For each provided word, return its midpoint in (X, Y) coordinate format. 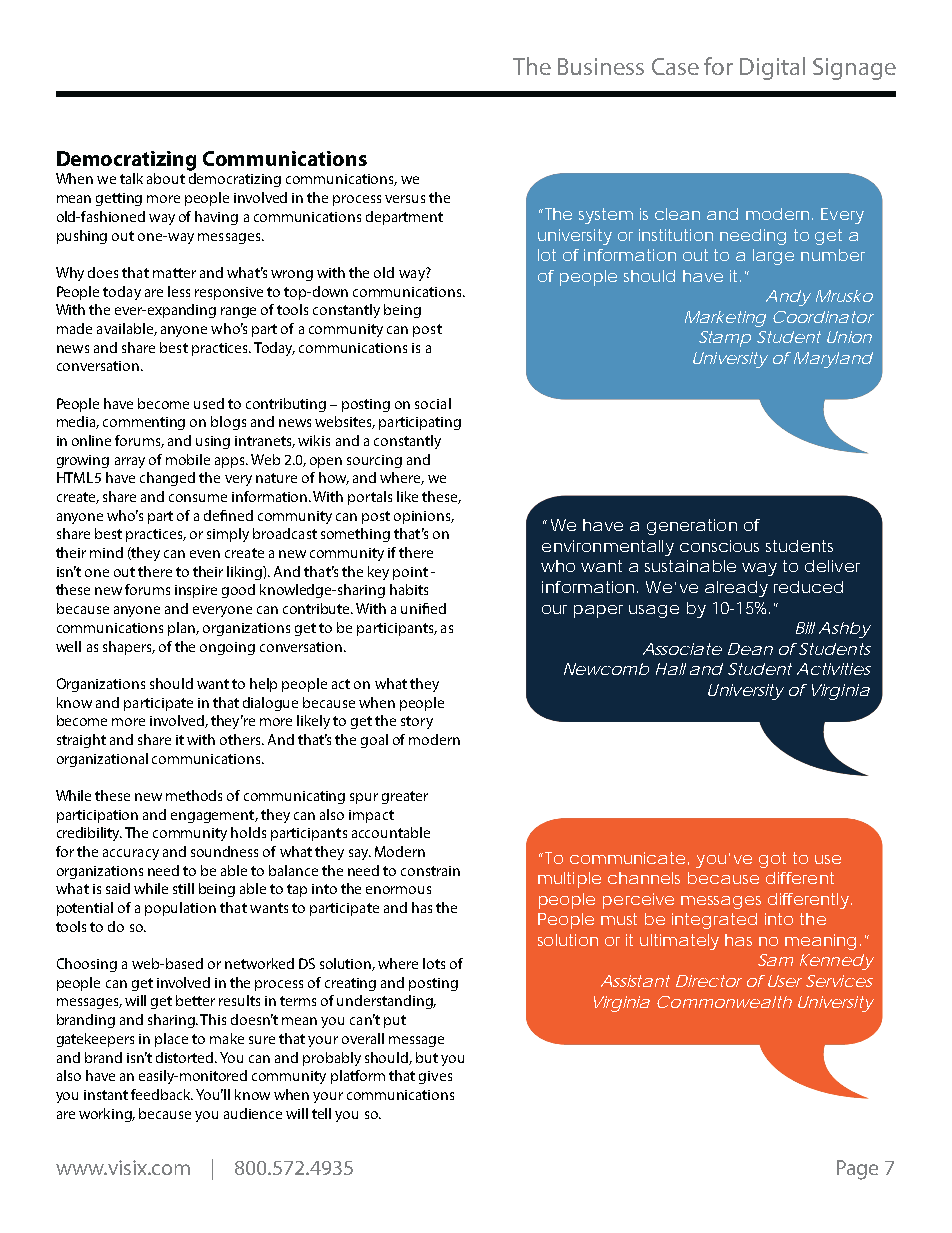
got (772, 860)
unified (423, 608)
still (183, 888)
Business (601, 66)
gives (435, 1077)
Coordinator (823, 317)
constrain (430, 871)
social (433, 403)
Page (857, 1170)
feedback (162, 1094)
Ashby (844, 630)
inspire (196, 591)
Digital (772, 68)
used (209, 403)
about (166, 178)
